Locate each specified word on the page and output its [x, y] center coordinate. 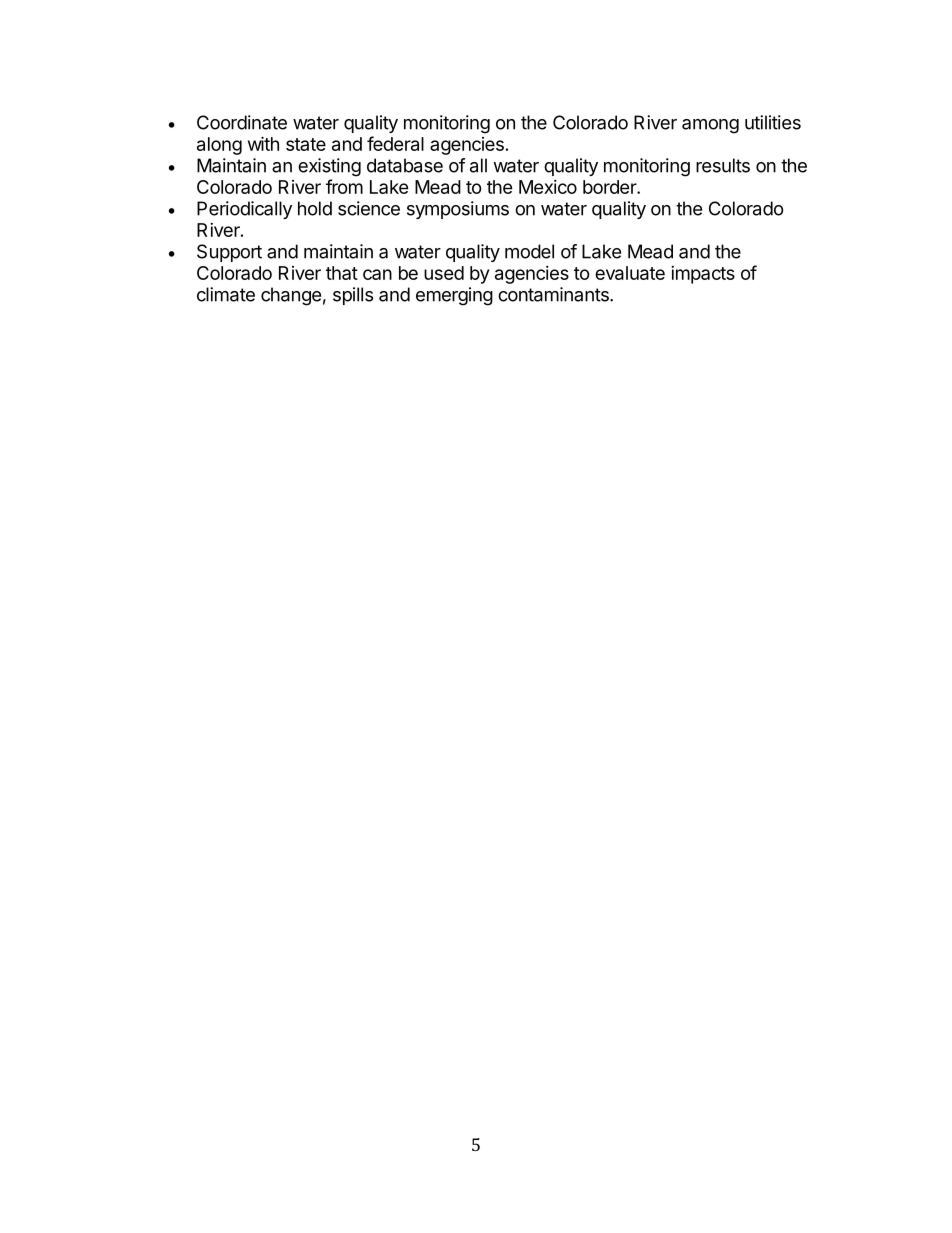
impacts [703, 275]
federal [395, 143]
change [291, 296]
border [610, 187]
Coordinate [242, 122]
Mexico [548, 187]
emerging [454, 296]
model [529, 251]
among [710, 126]
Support [229, 253]
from [344, 186]
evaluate [630, 273]
